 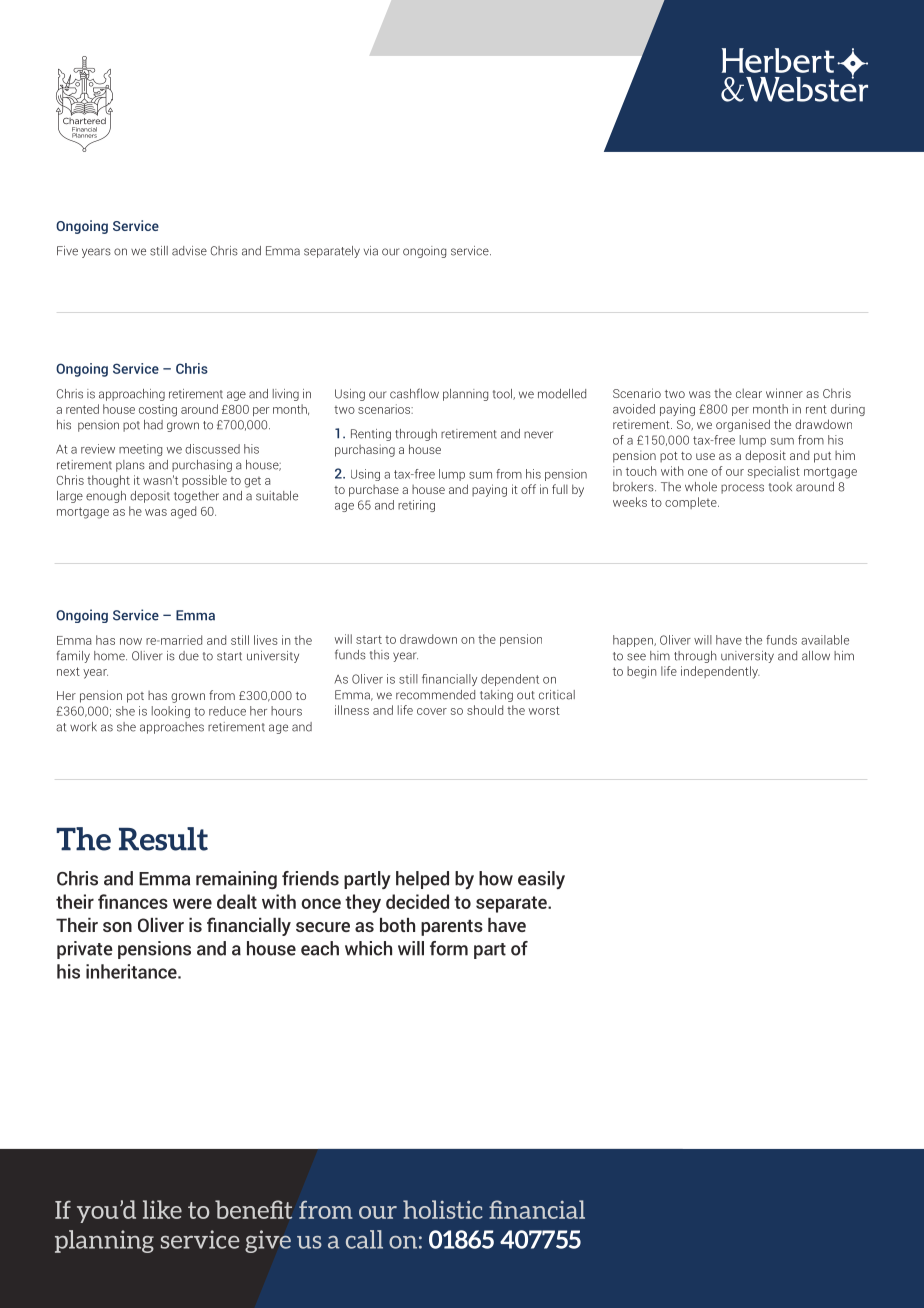 What do you see at coordinates (162, 1209) in the screenshot?
I see `like` at bounding box center [162, 1209].
